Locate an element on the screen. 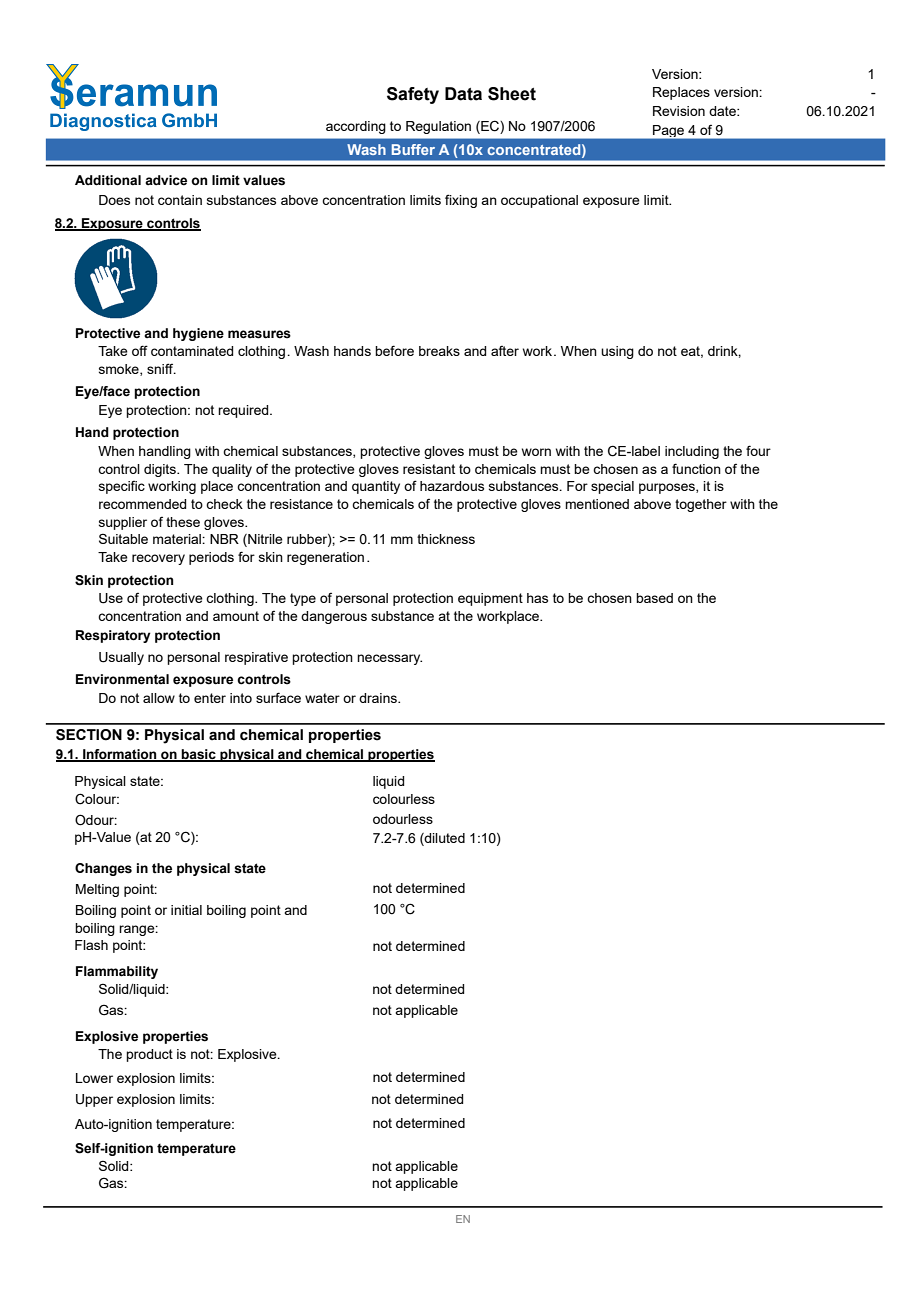 The image size is (924, 1307). Regulation is located at coordinates (438, 127).
